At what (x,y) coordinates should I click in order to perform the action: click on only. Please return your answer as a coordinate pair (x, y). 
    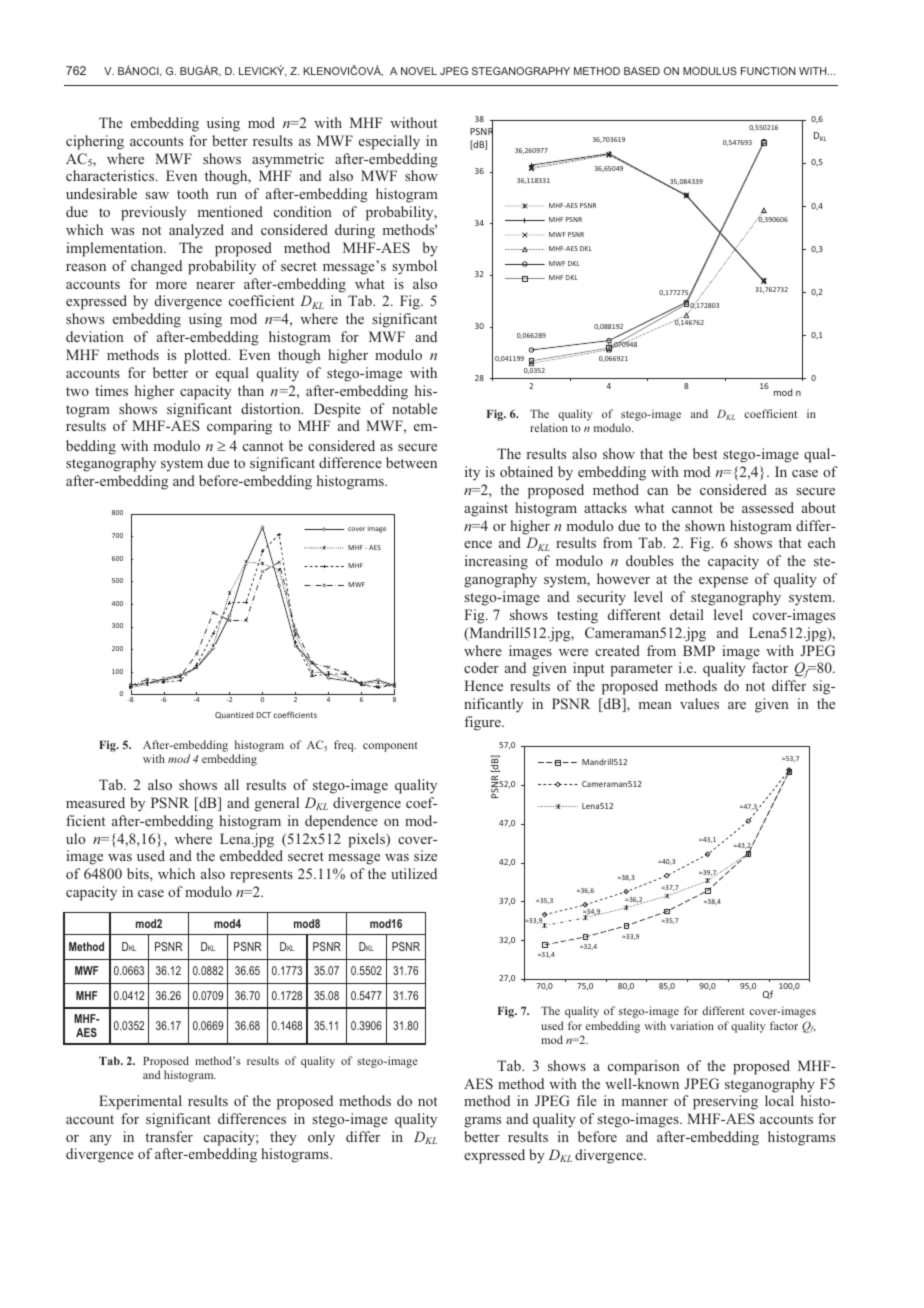
    Looking at the image, I should click on (321, 1138).
